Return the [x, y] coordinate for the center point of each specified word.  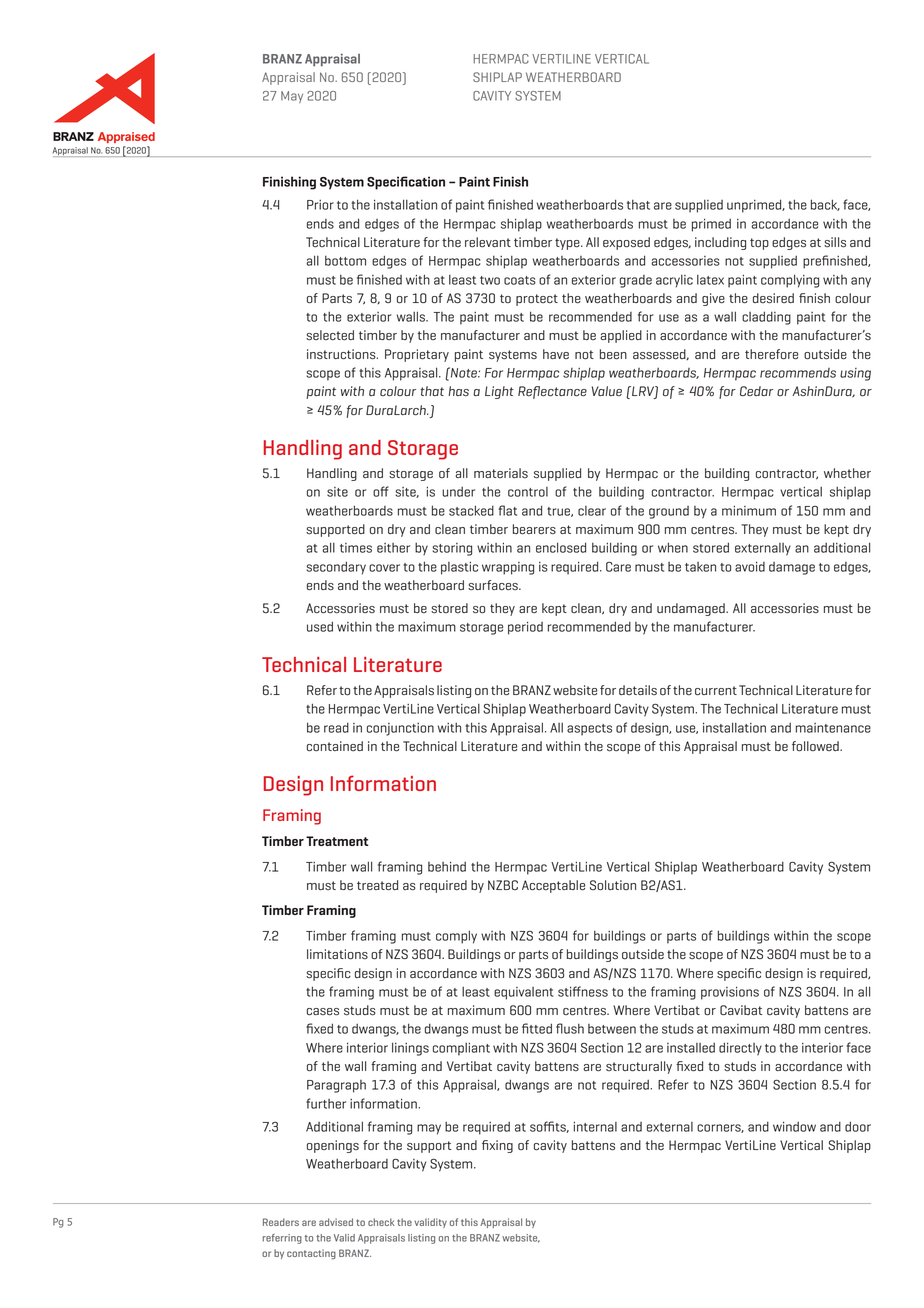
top [759, 244]
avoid [750, 566]
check [381, 1222]
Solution [613, 885]
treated [377, 885]
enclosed [561, 547]
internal [595, 1126]
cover [384, 568]
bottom [345, 260]
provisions [730, 993]
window [794, 1126]
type [568, 244]
